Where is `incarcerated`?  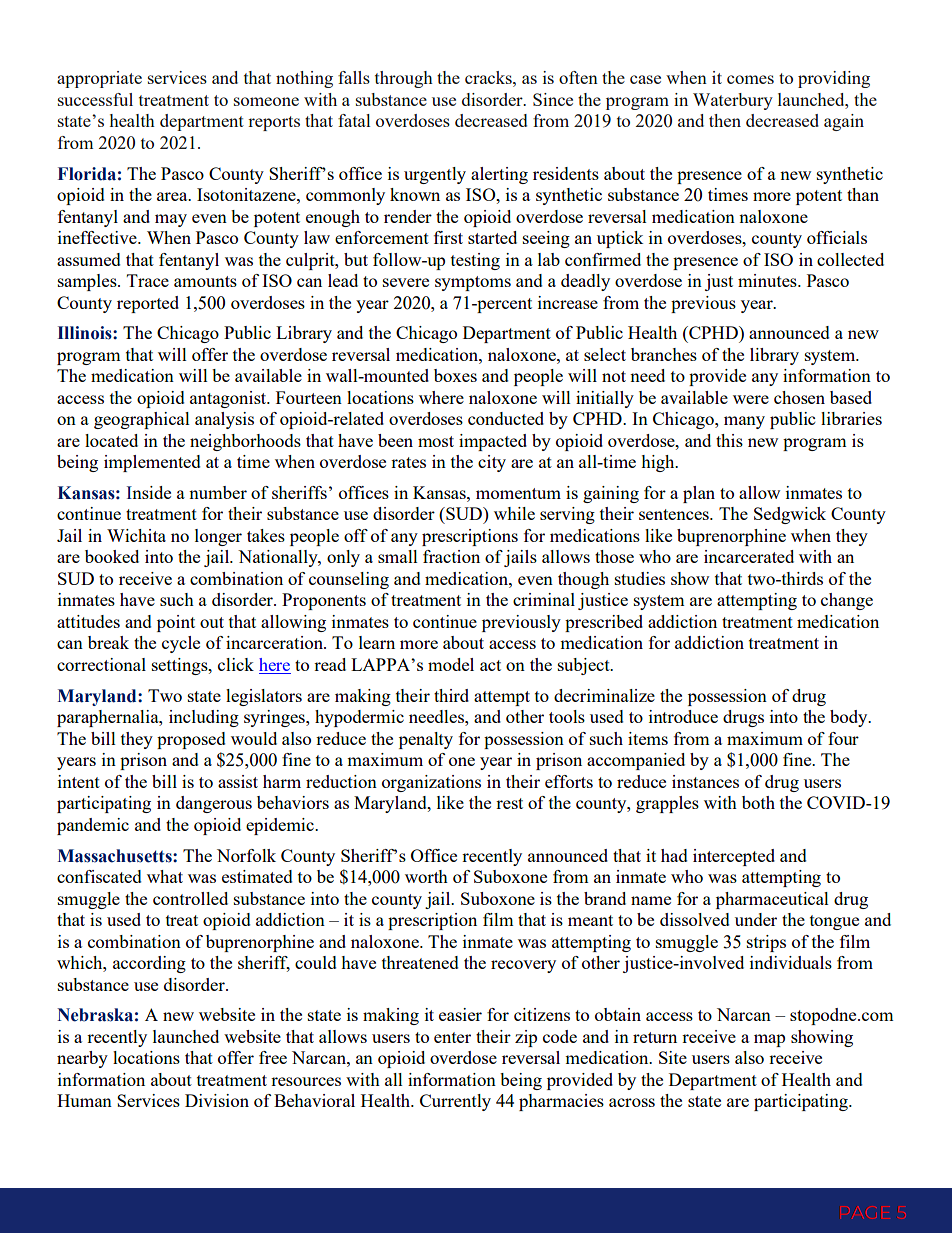
incarcerated is located at coordinates (749, 556).
